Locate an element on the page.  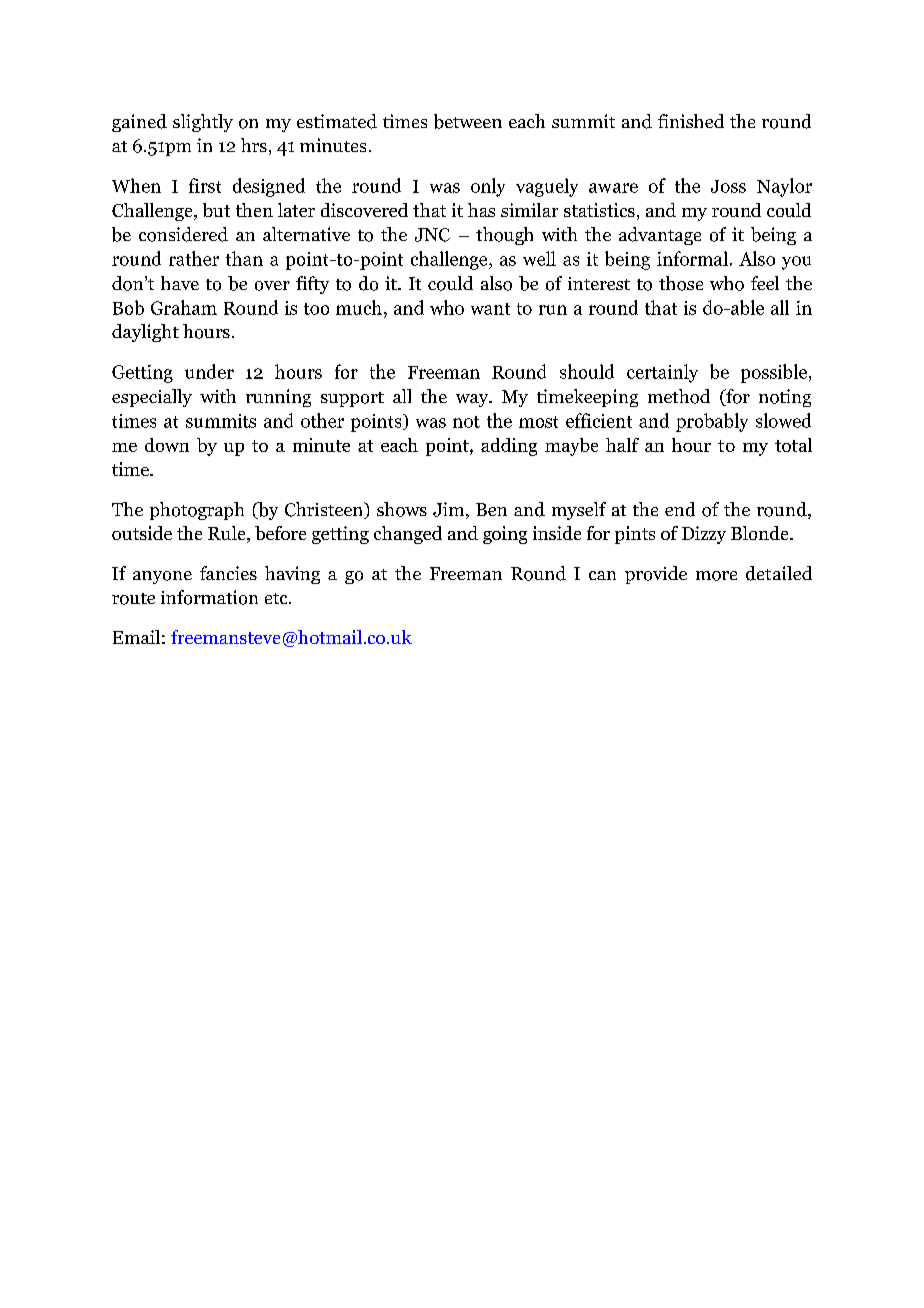
have is located at coordinates (180, 283).
